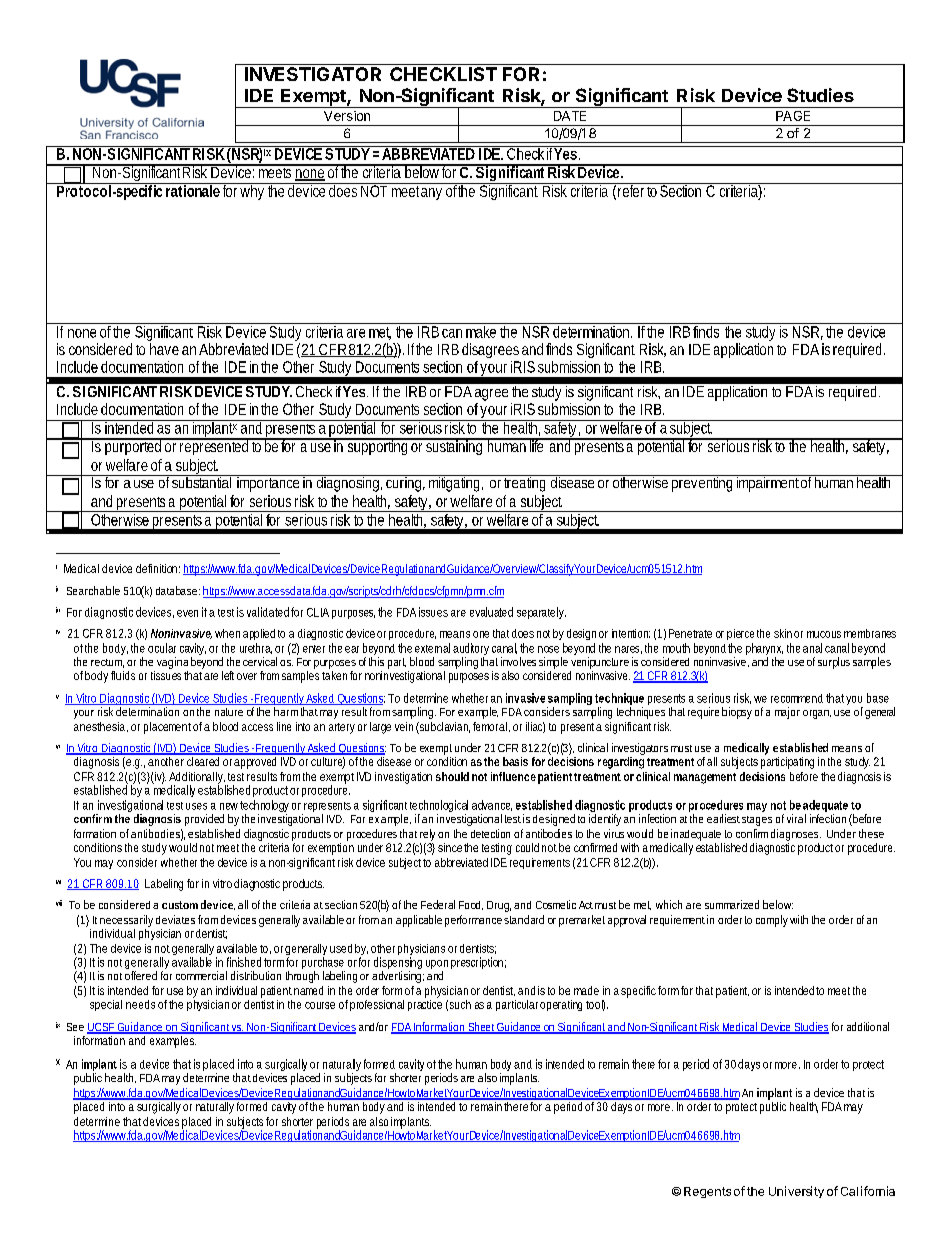 This image has height=1233, width=952. I want to click on Sheet, so click(481, 1028).
